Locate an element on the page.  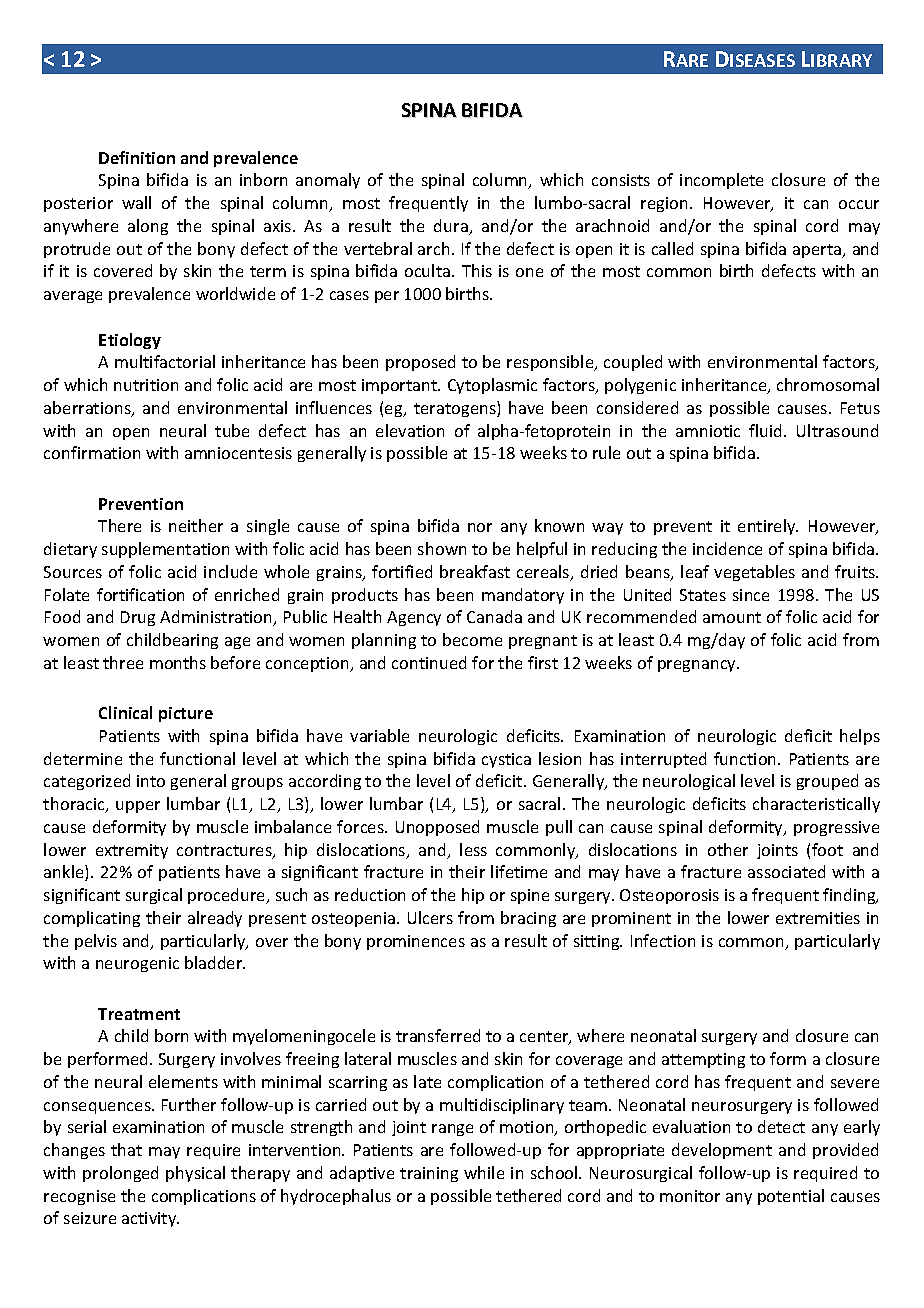
continued is located at coordinates (429, 662).
